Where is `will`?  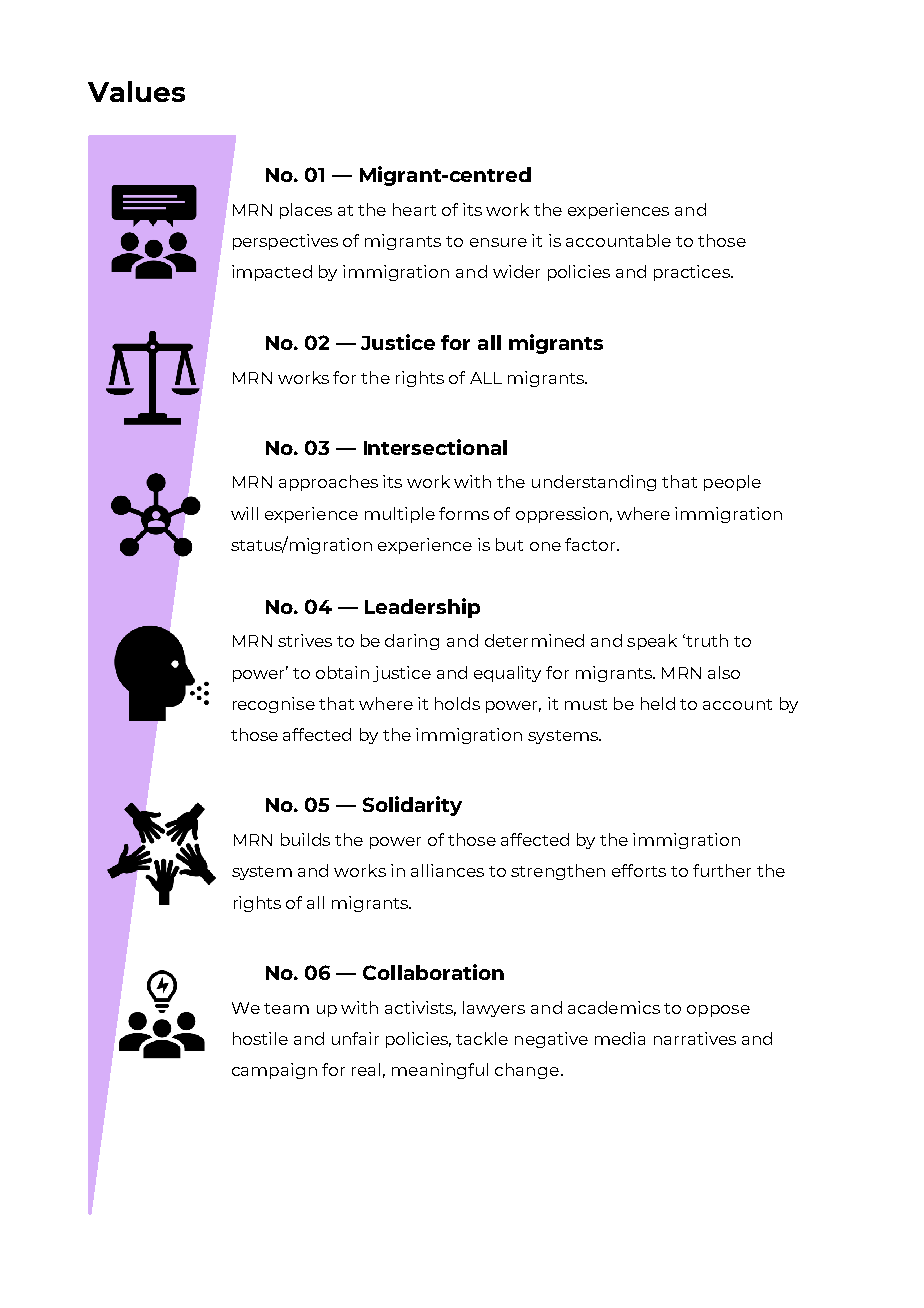
will is located at coordinates (244, 513).
